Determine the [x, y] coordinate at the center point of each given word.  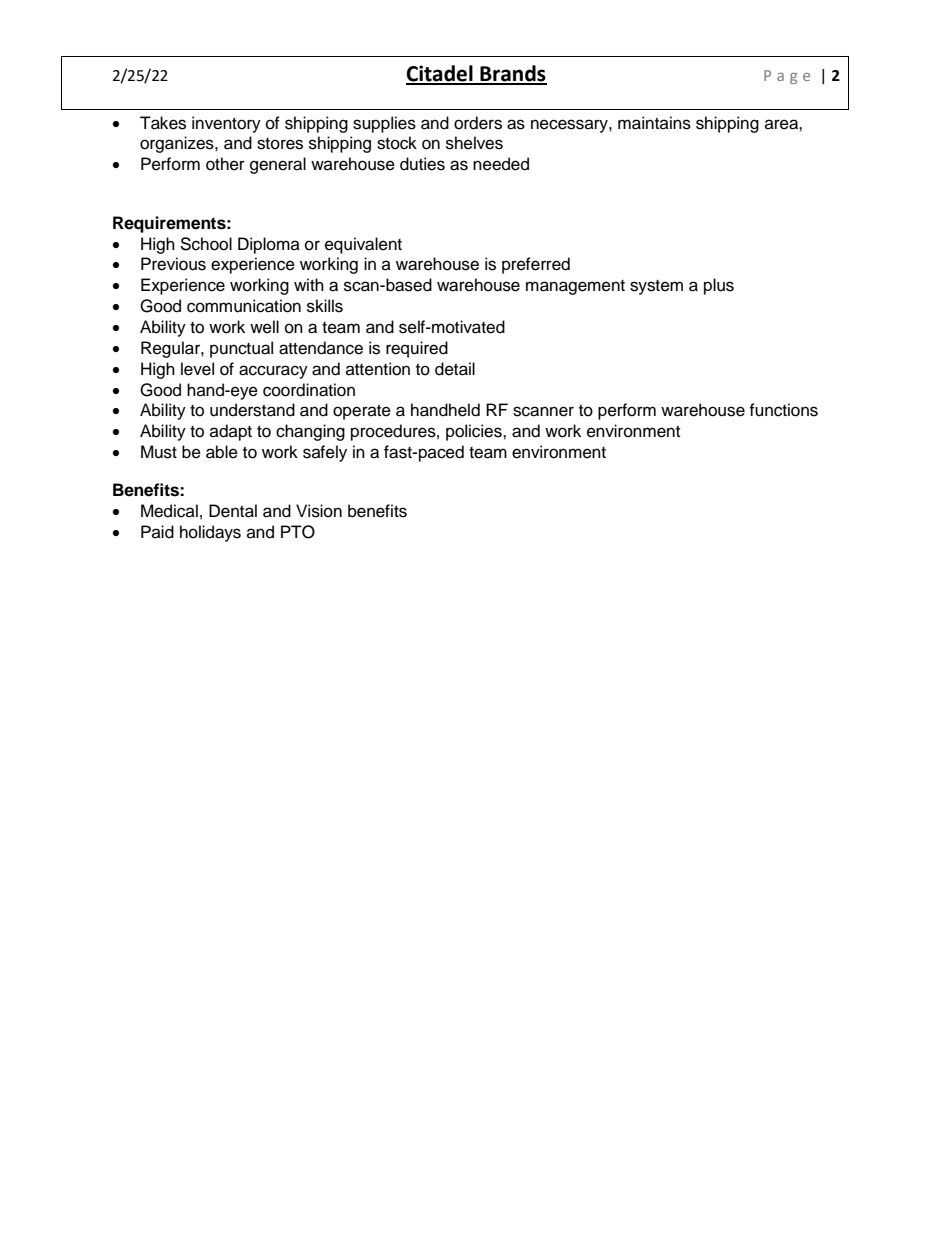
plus [719, 286]
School [206, 244]
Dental [233, 511]
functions [783, 410]
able [222, 452]
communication [244, 306]
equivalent [363, 245]
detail [455, 369]
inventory [226, 124]
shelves [474, 143]
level [197, 369]
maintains [654, 123]
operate [362, 412]
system [656, 287]
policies [475, 432]
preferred [536, 265]
